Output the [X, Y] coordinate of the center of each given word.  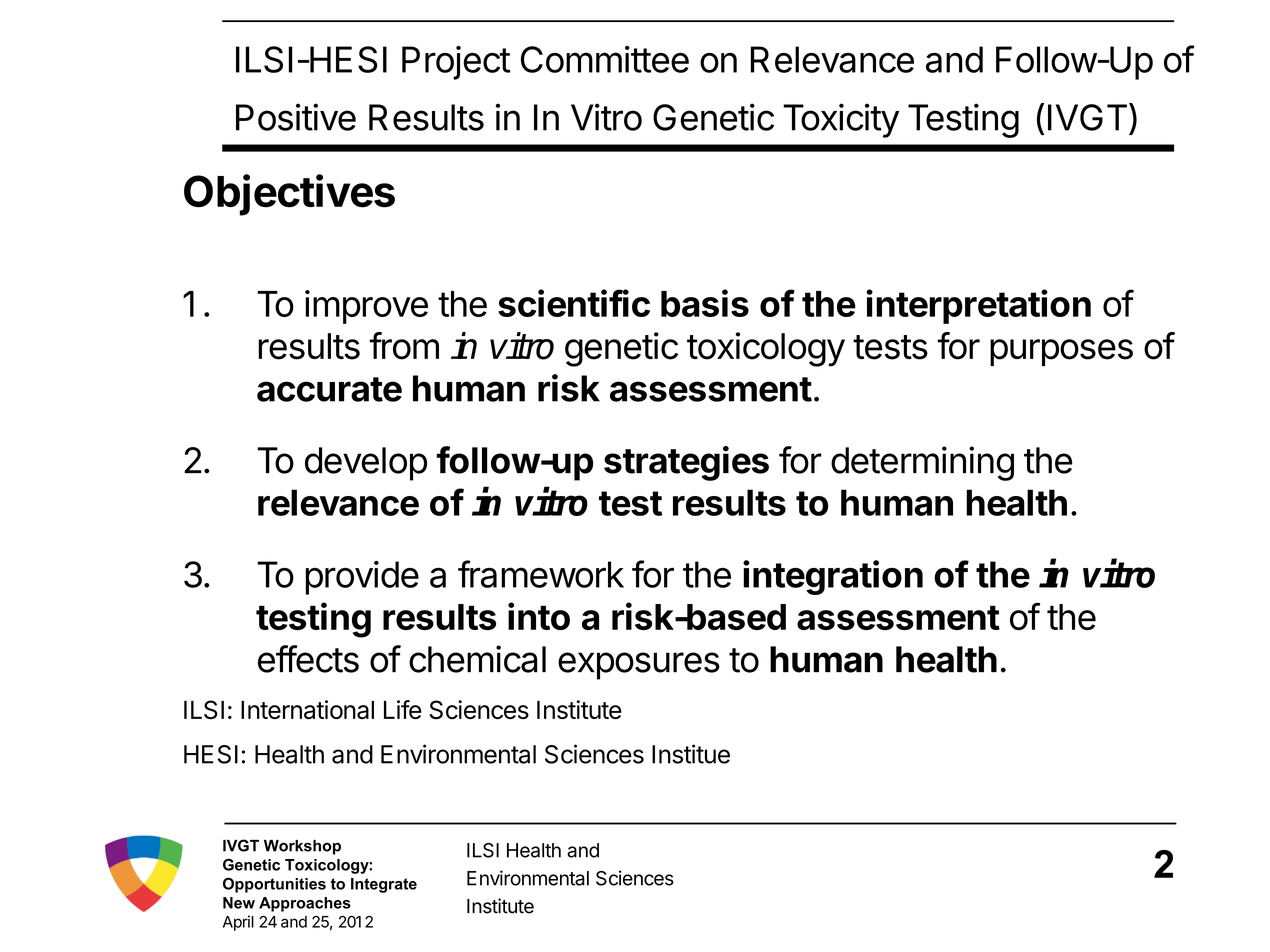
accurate [329, 389]
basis [705, 303]
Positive [296, 117]
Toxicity [841, 120]
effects [308, 659]
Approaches [305, 904]
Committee [605, 59]
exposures [639, 666]
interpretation [978, 306]
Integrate [384, 885]
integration [833, 577]
